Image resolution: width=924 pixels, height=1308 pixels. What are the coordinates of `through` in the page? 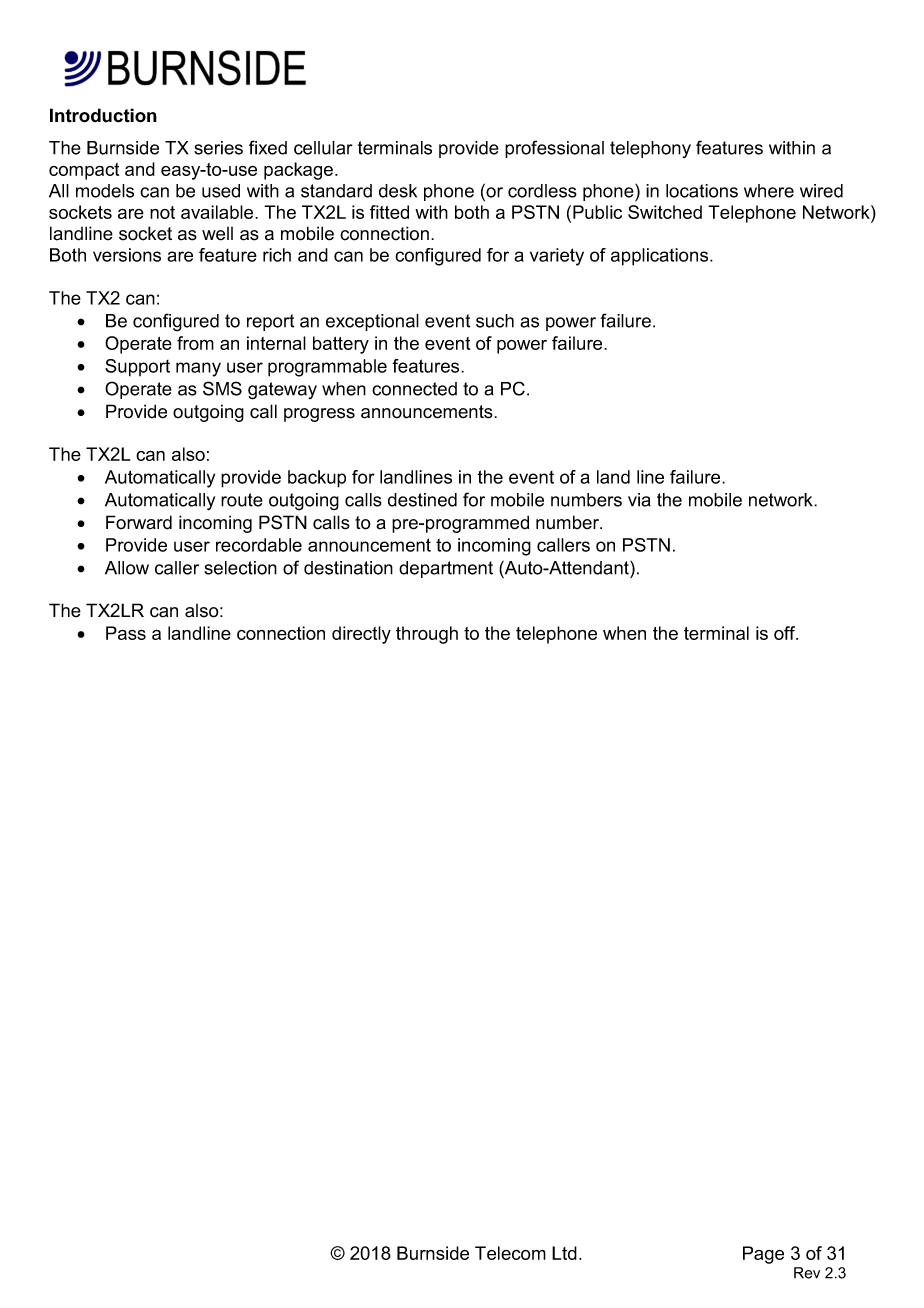 It's located at (427, 635).
